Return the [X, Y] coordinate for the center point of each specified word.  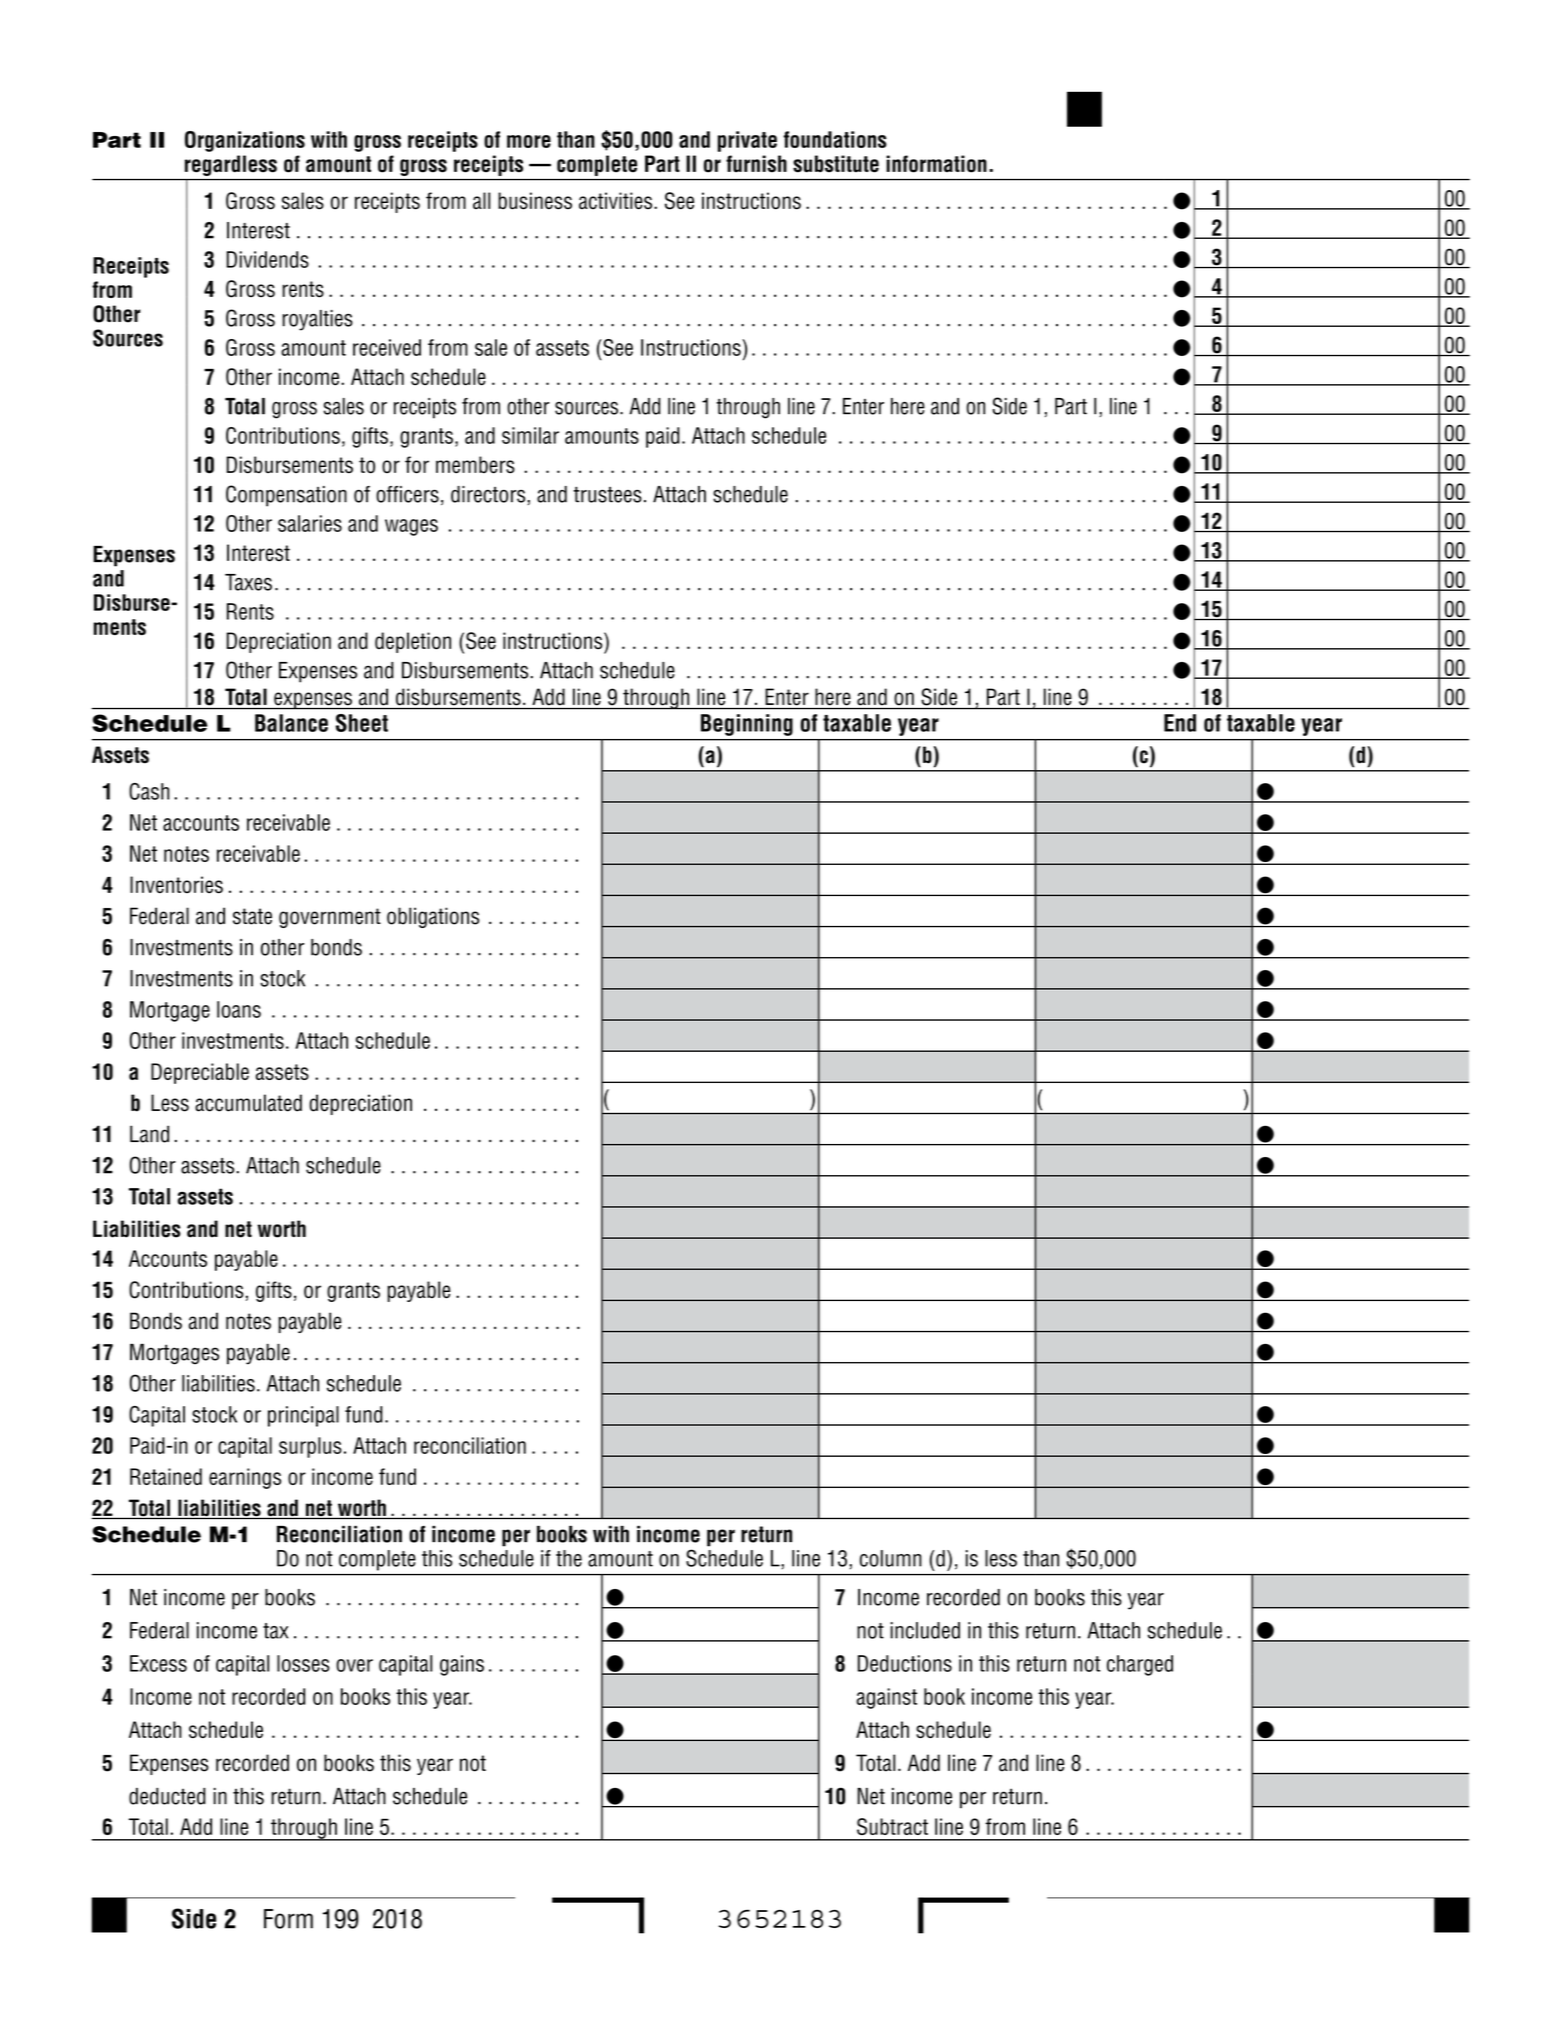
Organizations [245, 141]
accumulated [248, 1103]
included [925, 1630]
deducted [167, 1796]
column [891, 1558]
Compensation [286, 496]
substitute [836, 164]
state [252, 916]
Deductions [905, 1663]
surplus [310, 1447]
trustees [608, 495]
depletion [413, 642]
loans [239, 1009]
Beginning [747, 725]
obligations [433, 917]
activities [617, 201]
